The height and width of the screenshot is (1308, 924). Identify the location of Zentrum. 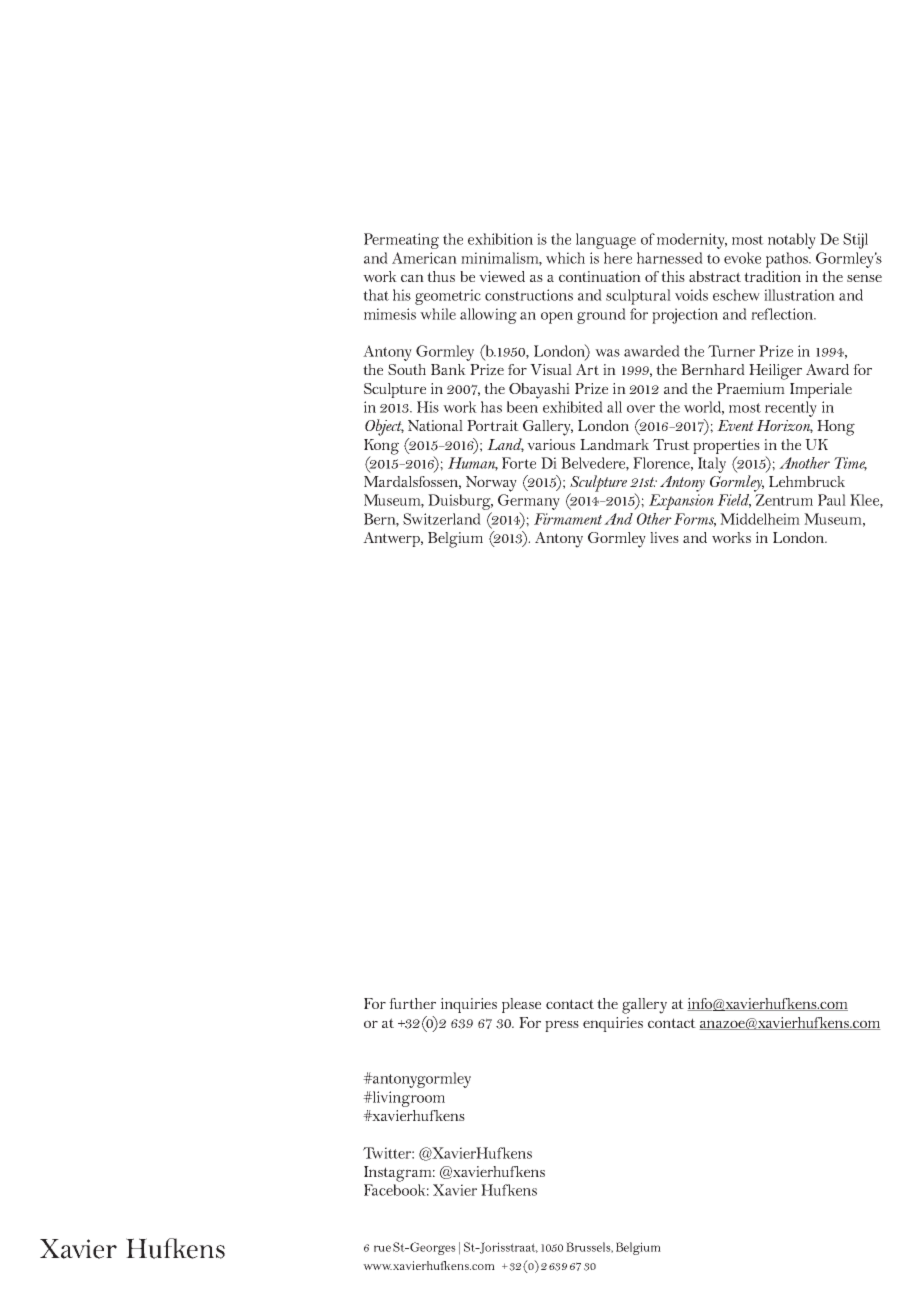
(784, 500).
